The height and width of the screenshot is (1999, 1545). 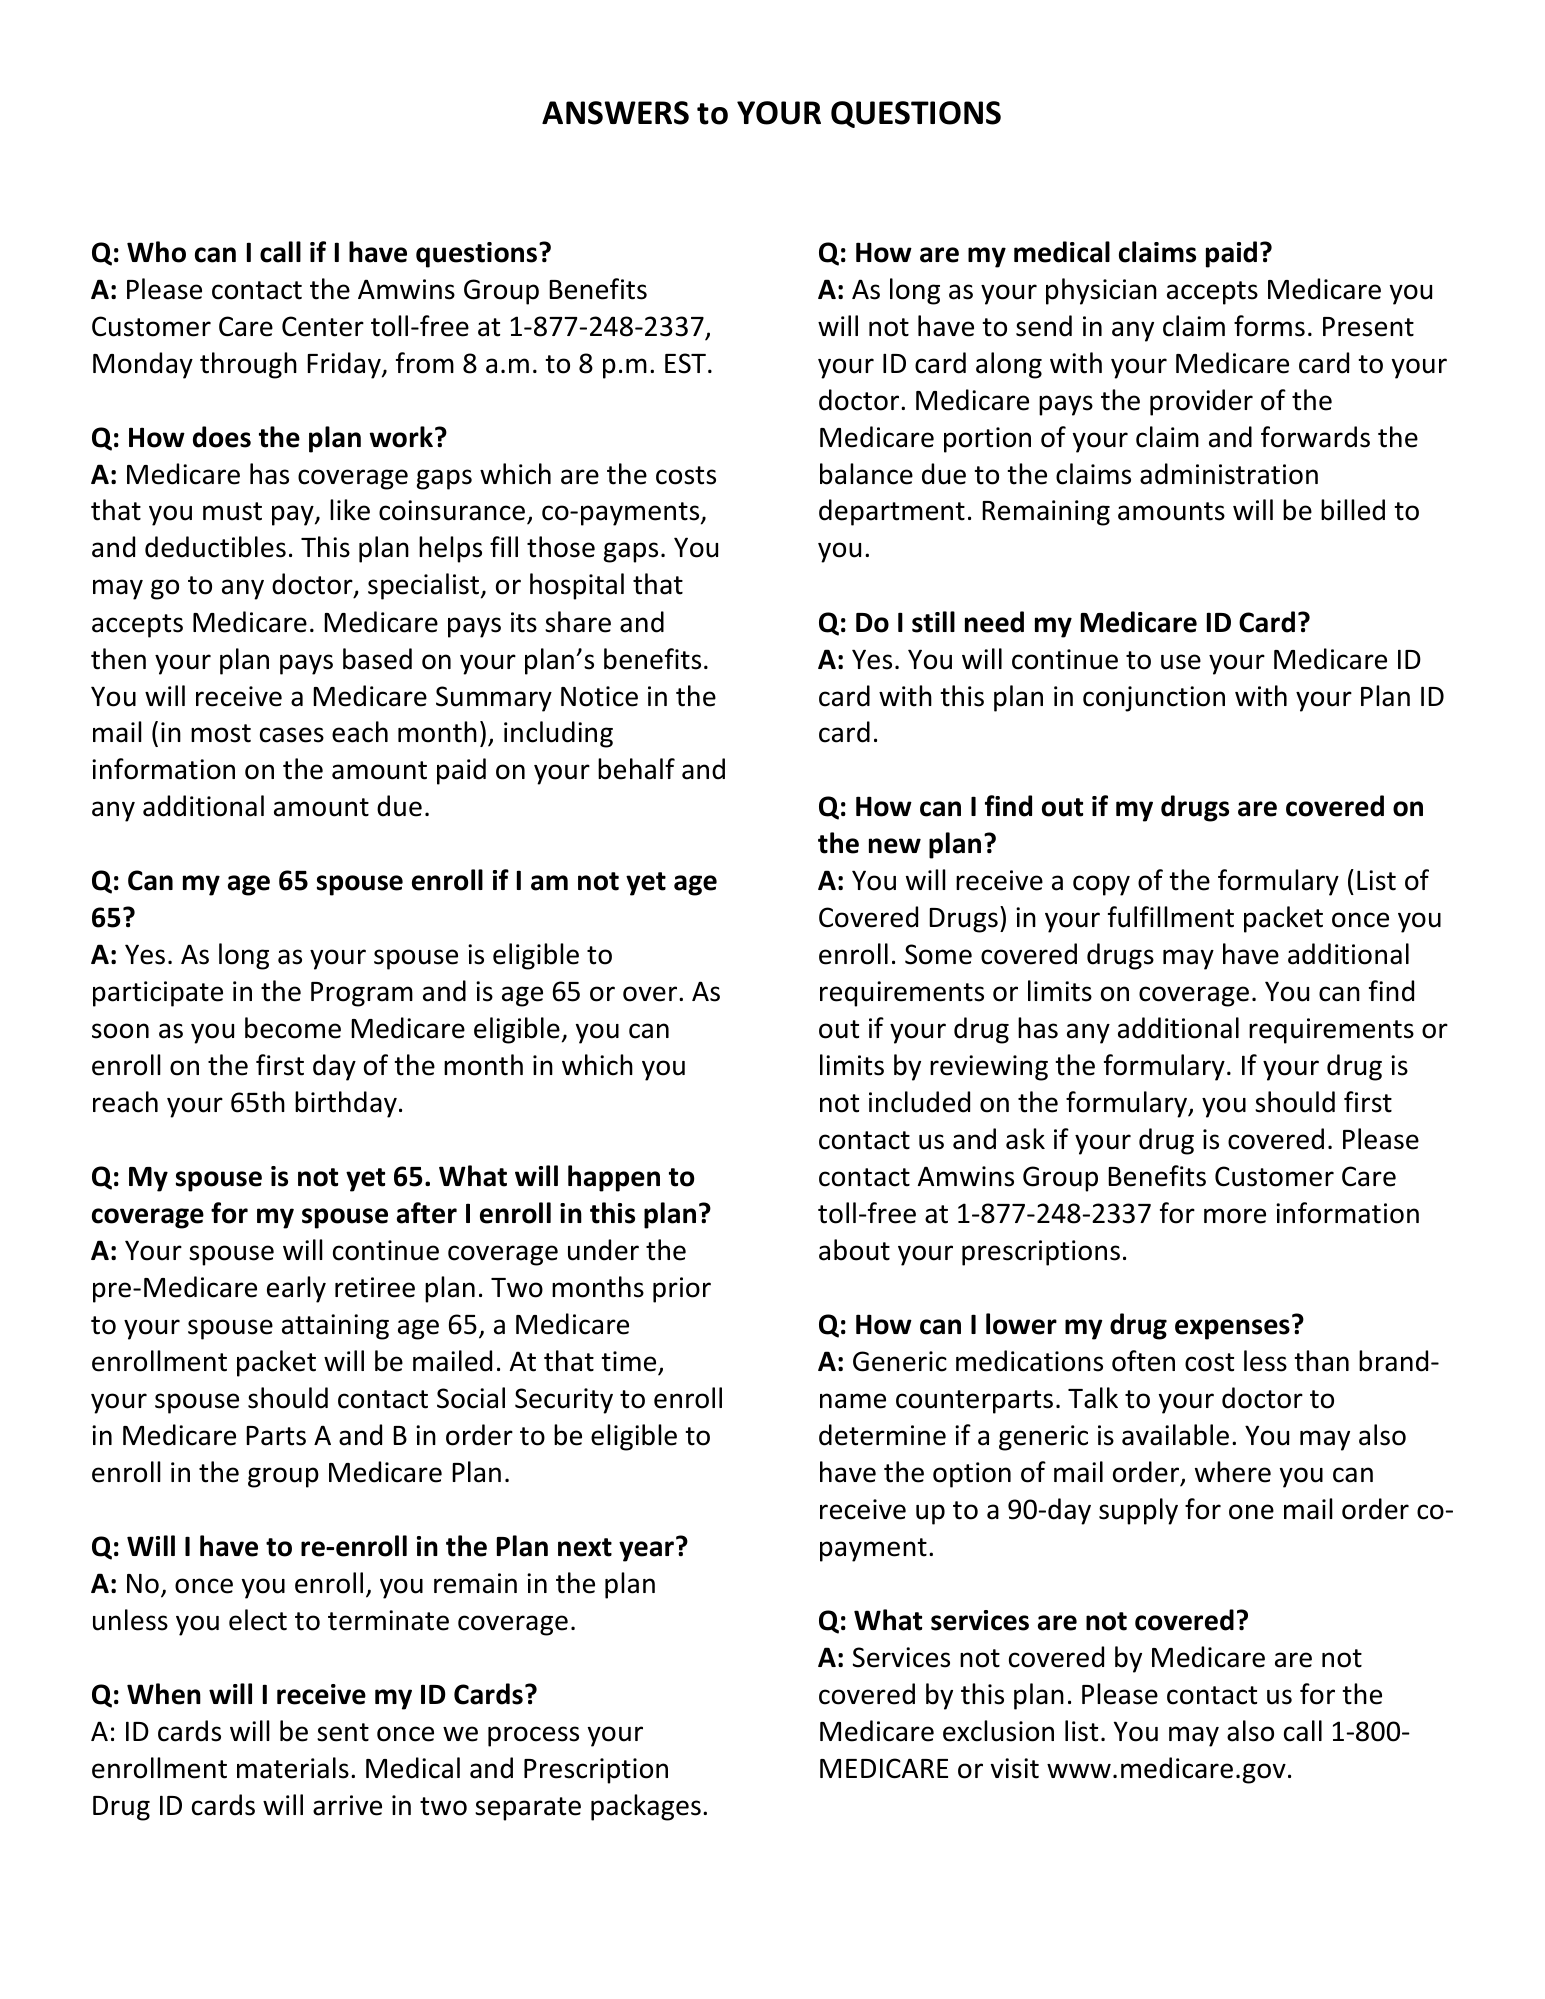 I want to click on materials, so click(x=293, y=1768).
